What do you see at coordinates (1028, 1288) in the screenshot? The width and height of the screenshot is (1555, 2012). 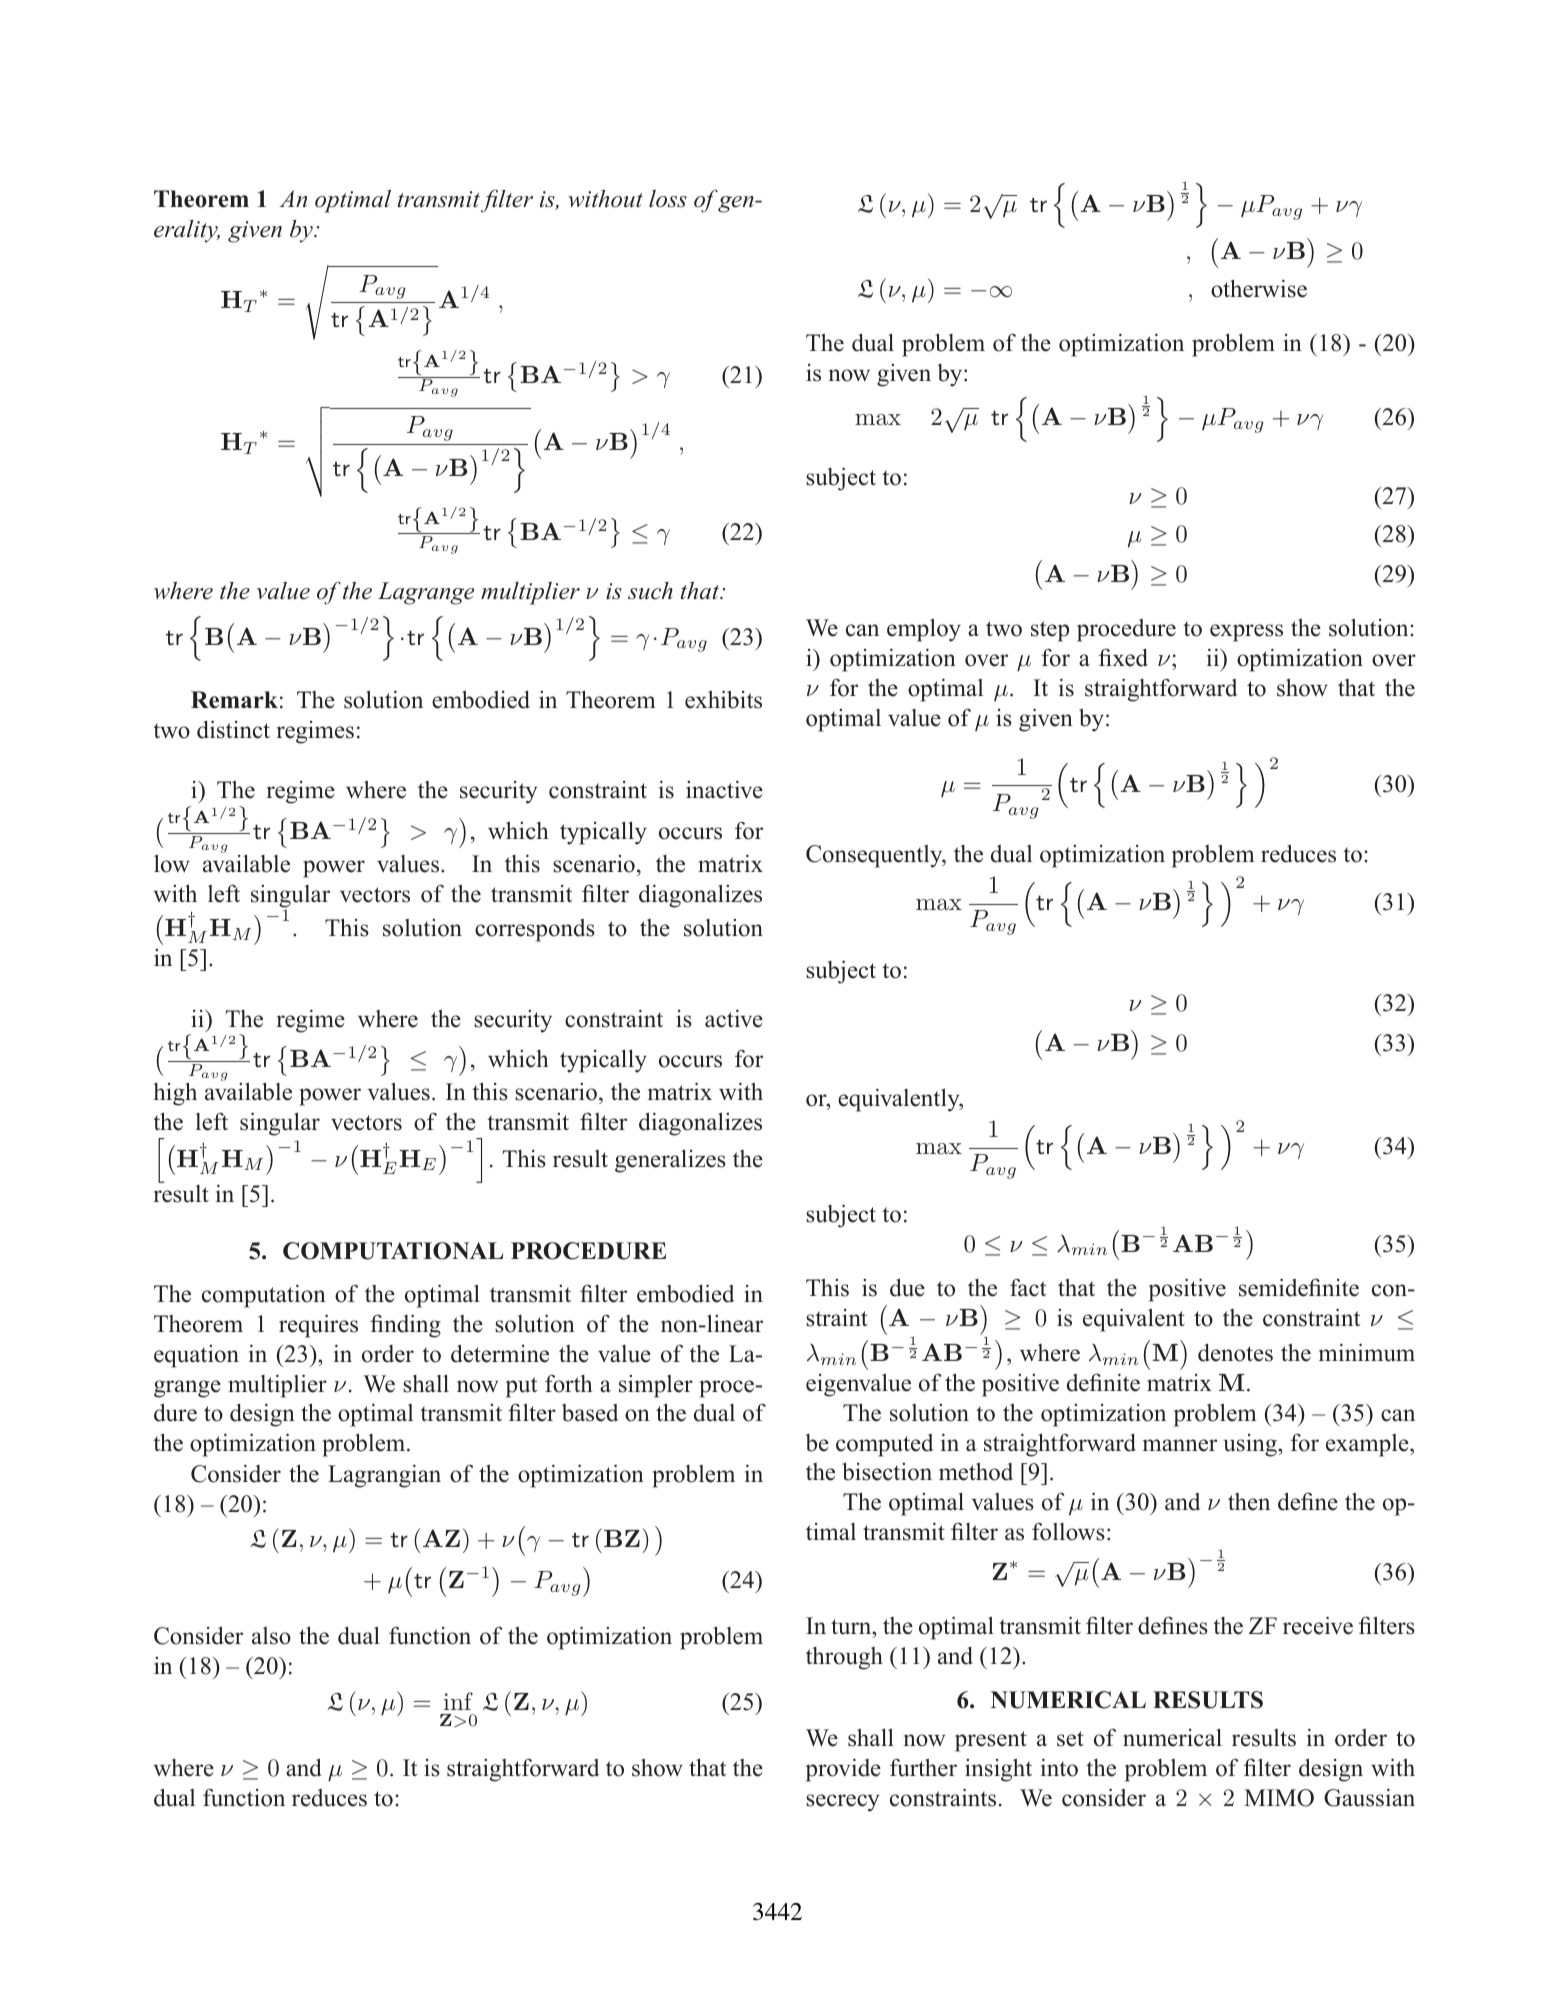 I see `fact` at bounding box center [1028, 1288].
